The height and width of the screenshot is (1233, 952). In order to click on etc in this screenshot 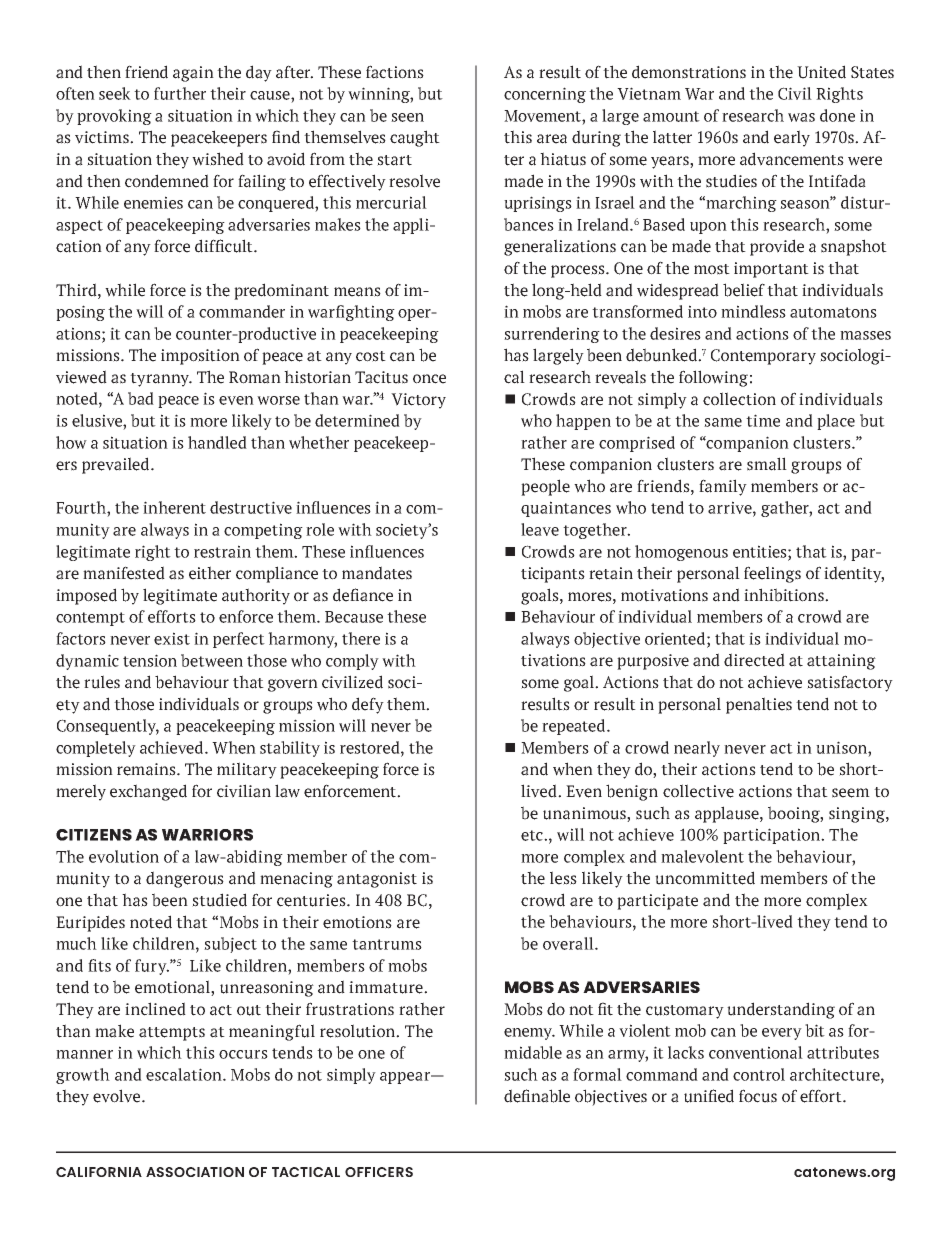, I will do `click(533, 835)`.
